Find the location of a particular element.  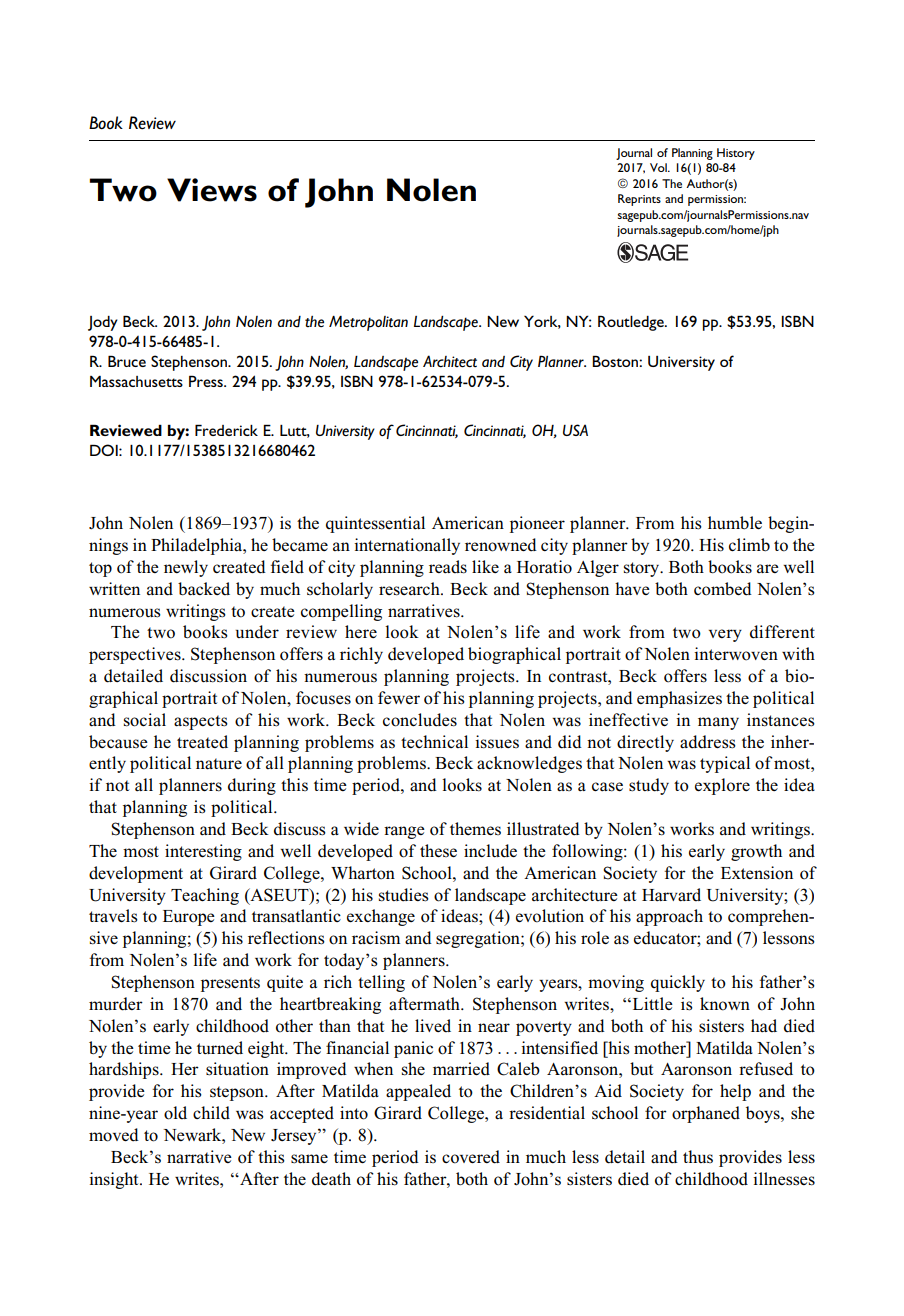

approach is located at coordinates (669, 917).
